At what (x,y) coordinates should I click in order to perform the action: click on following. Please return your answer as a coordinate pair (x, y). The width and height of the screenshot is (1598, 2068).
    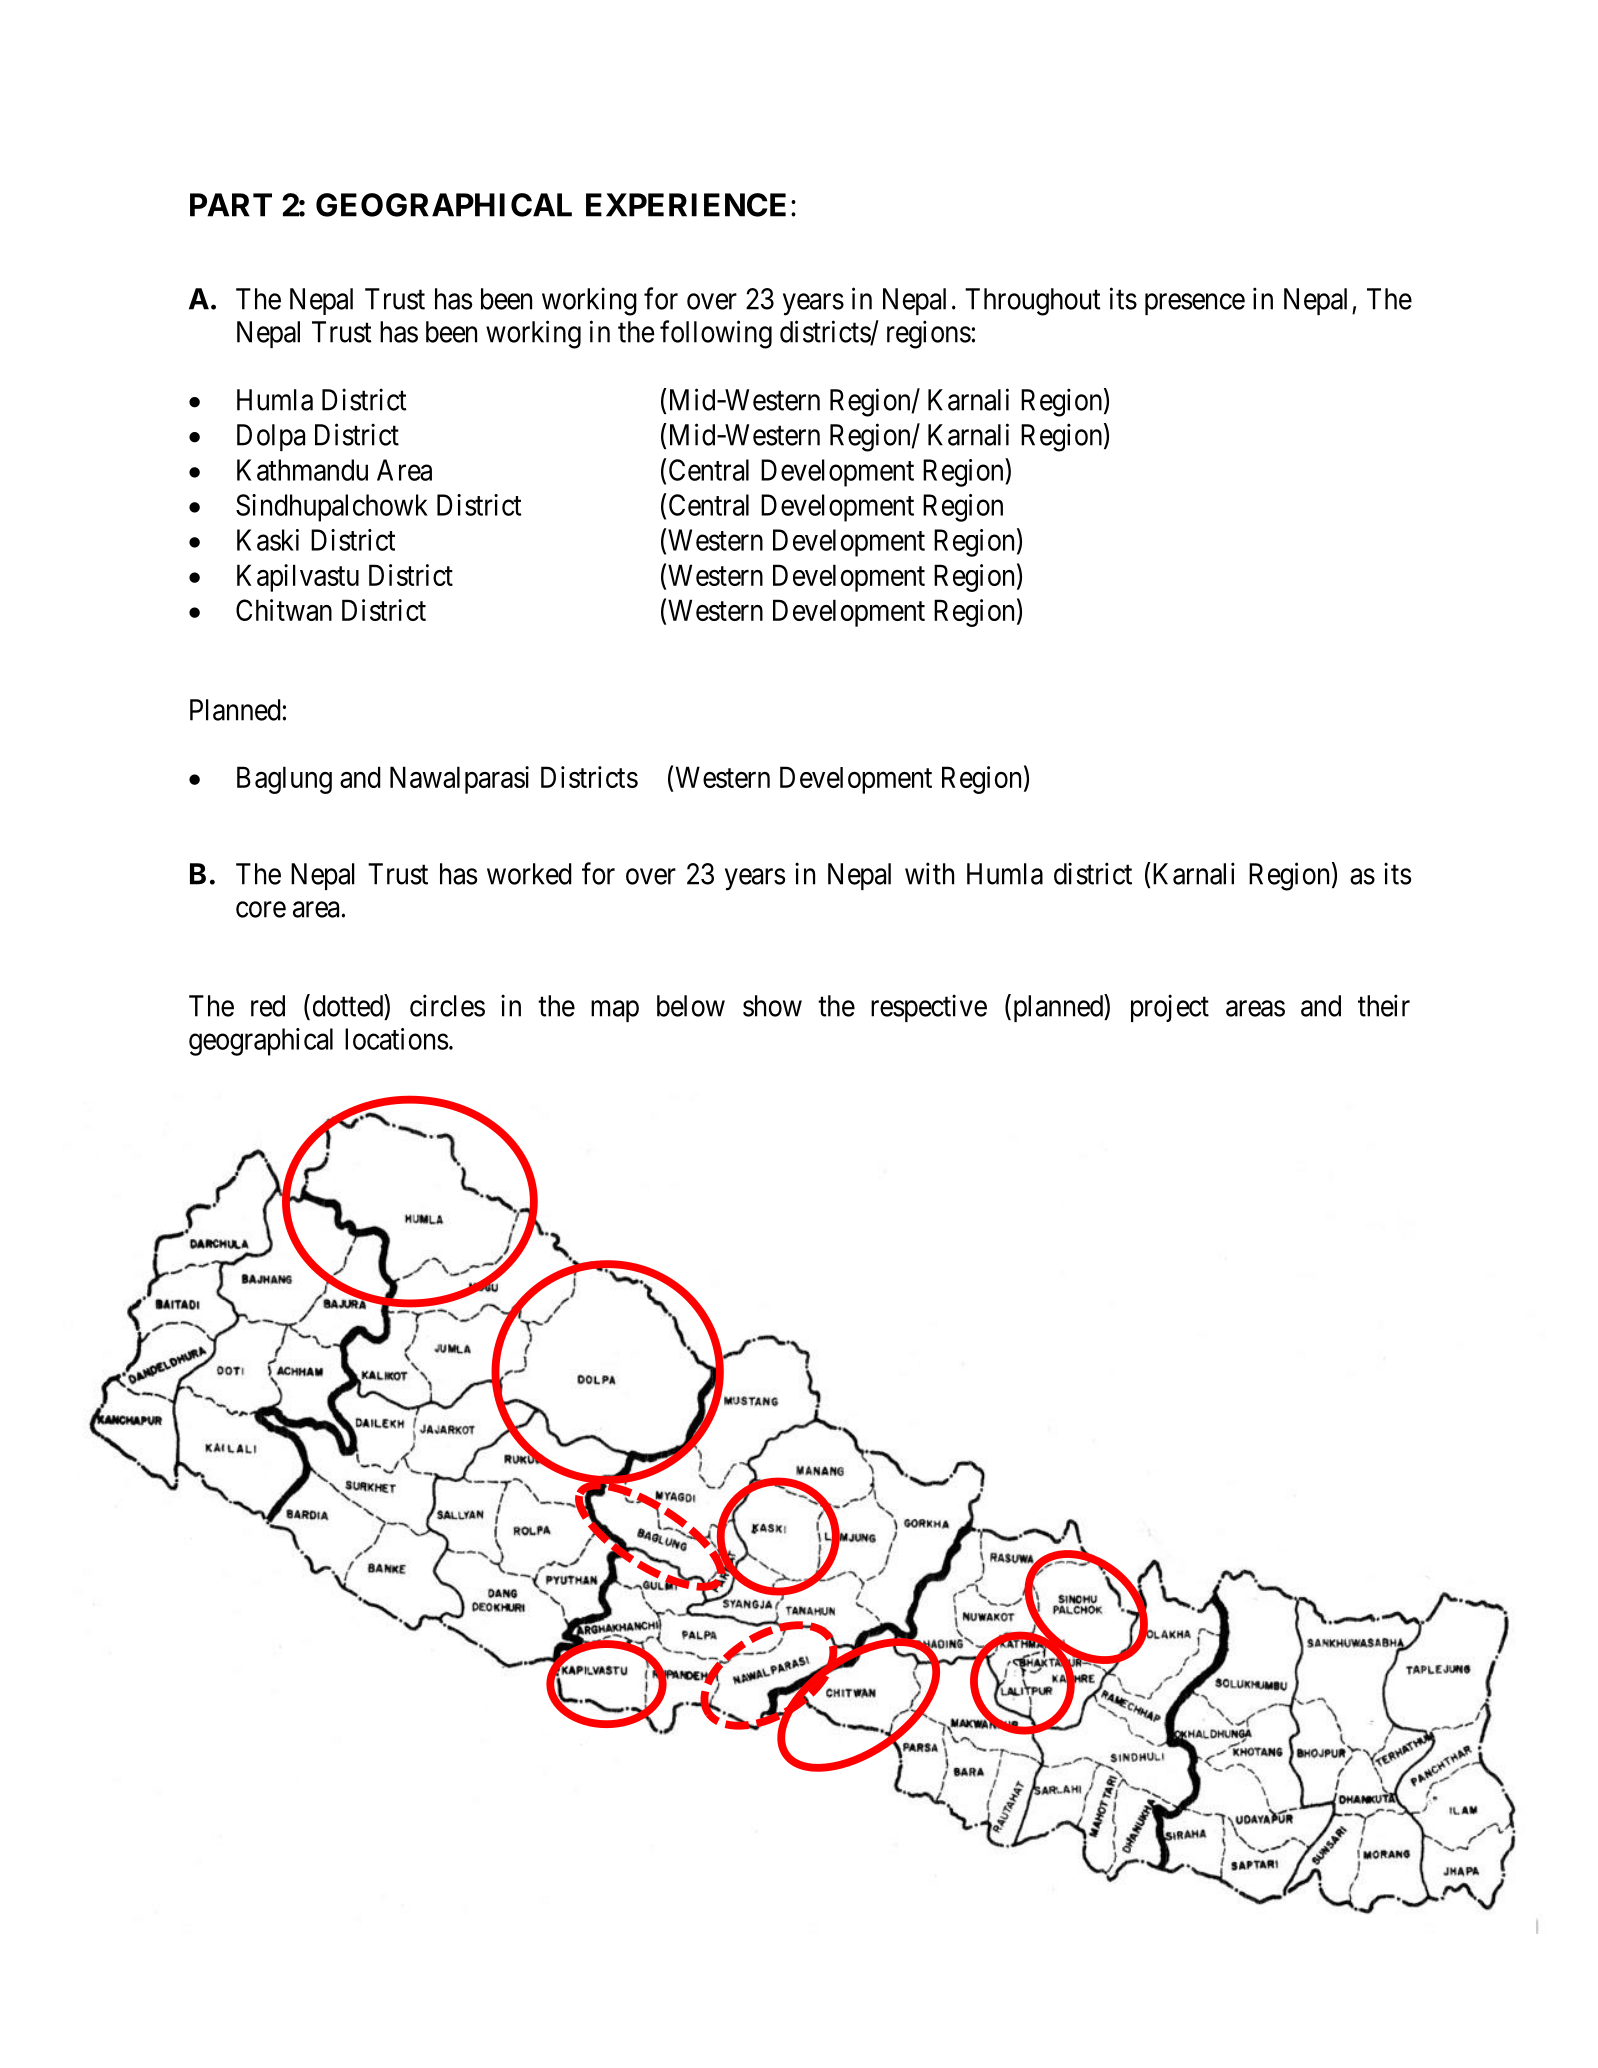
    Looking at the image, I should click on (716, 334).
